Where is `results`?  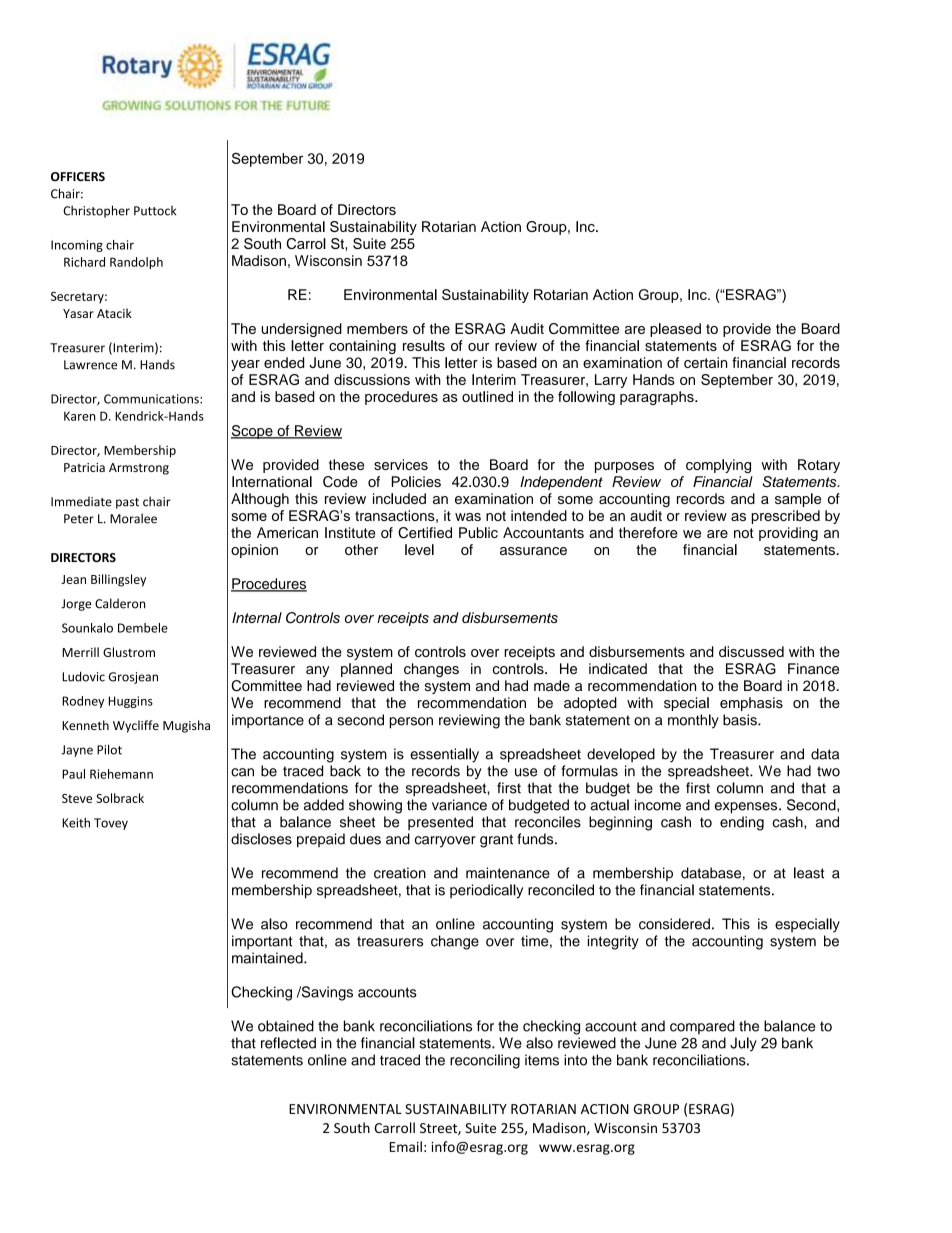
results is located at coordinates (424, 345).
